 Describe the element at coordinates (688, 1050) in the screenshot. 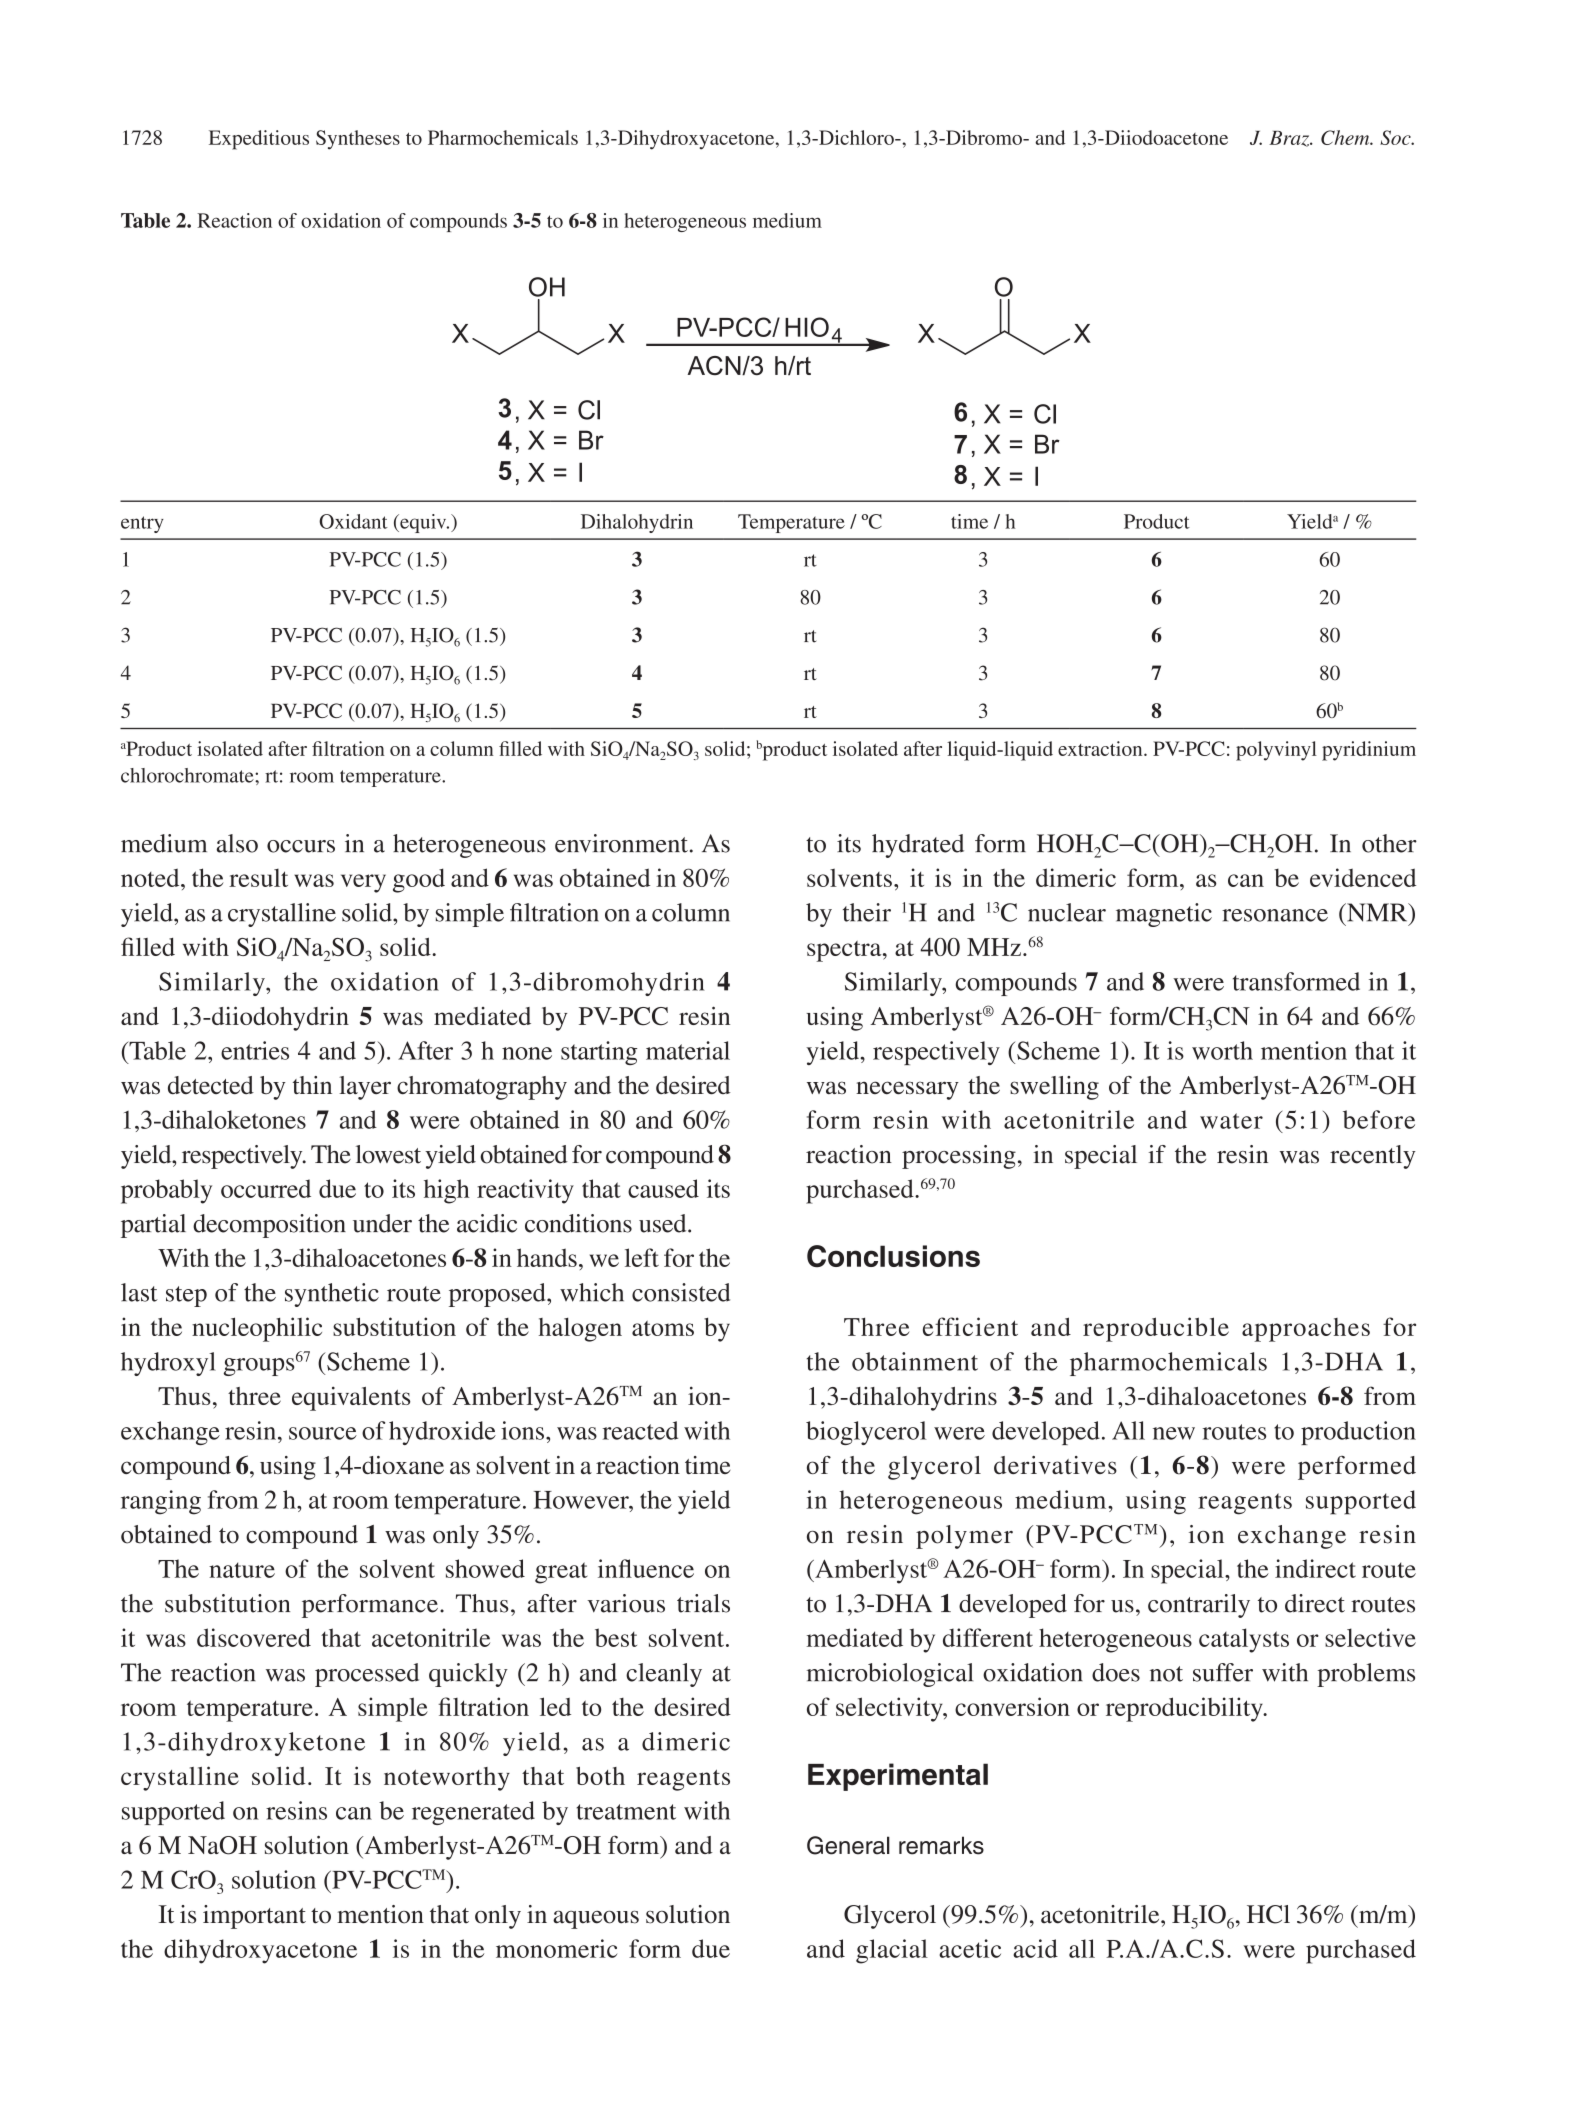

I see `material` at that location.
